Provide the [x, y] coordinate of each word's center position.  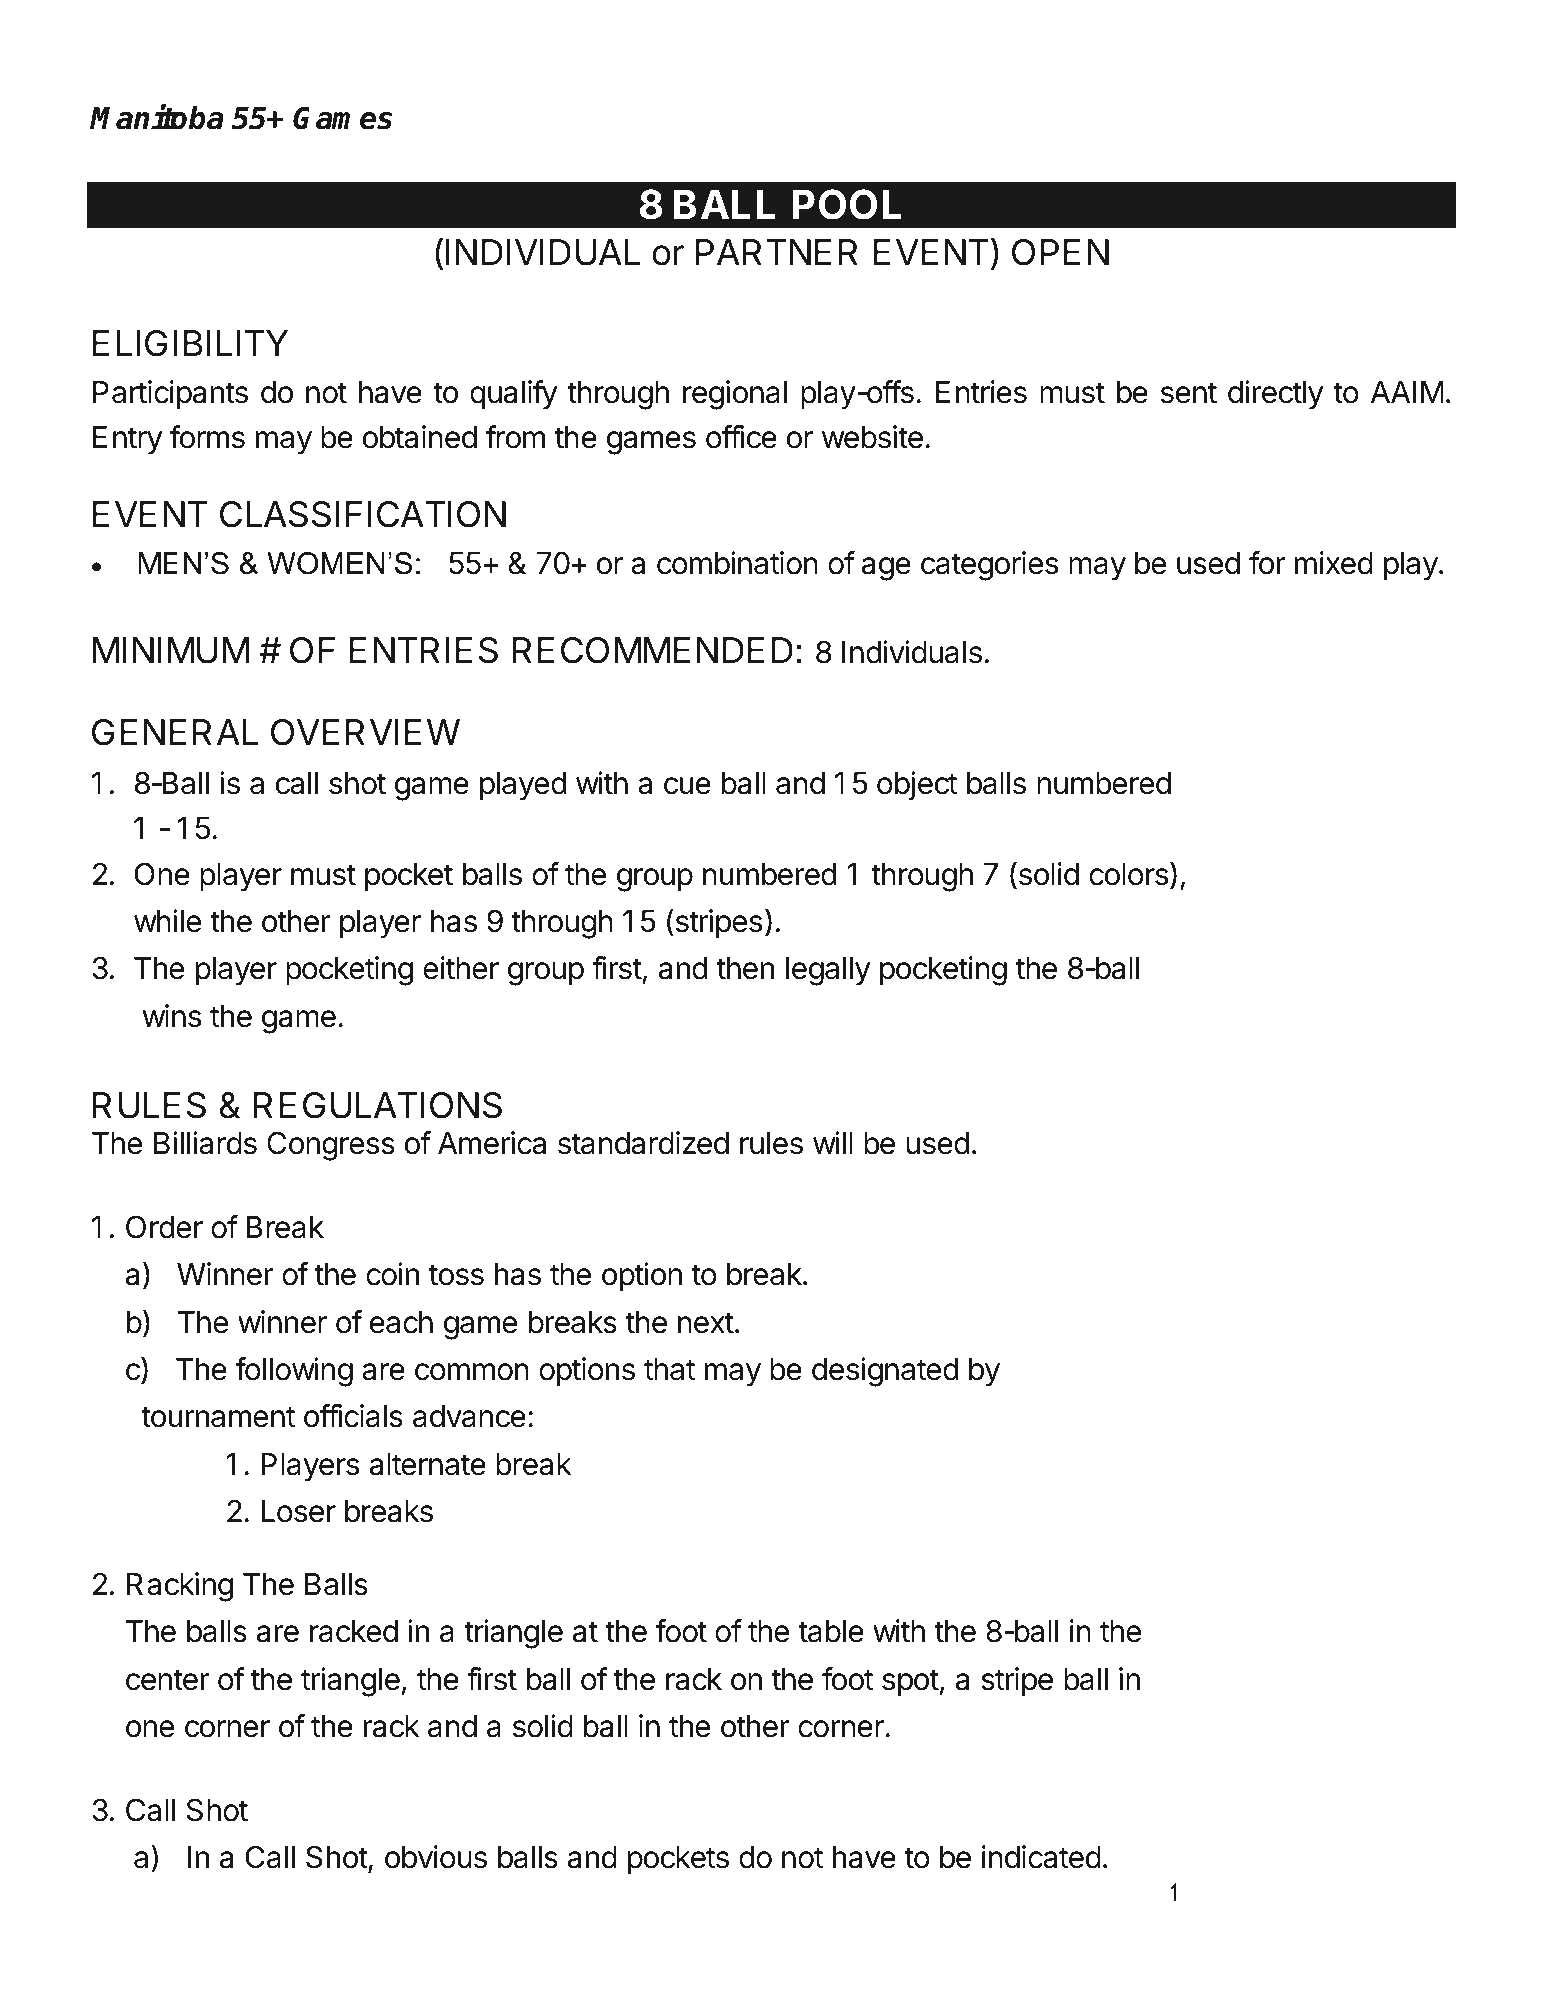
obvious [436, 1857]
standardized [643, 1143]
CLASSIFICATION [363, 514]
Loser [298, 1511]
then [745, 968]
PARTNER [777, 252]
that [669, 1369]
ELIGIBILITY [190, 343]
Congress [331, 1146]
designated [885, 1372]
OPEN [1060, 252]
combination [737, 563]
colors [1128, 874]
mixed [1334, 563]
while [167, 921]
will [833, 1142]
